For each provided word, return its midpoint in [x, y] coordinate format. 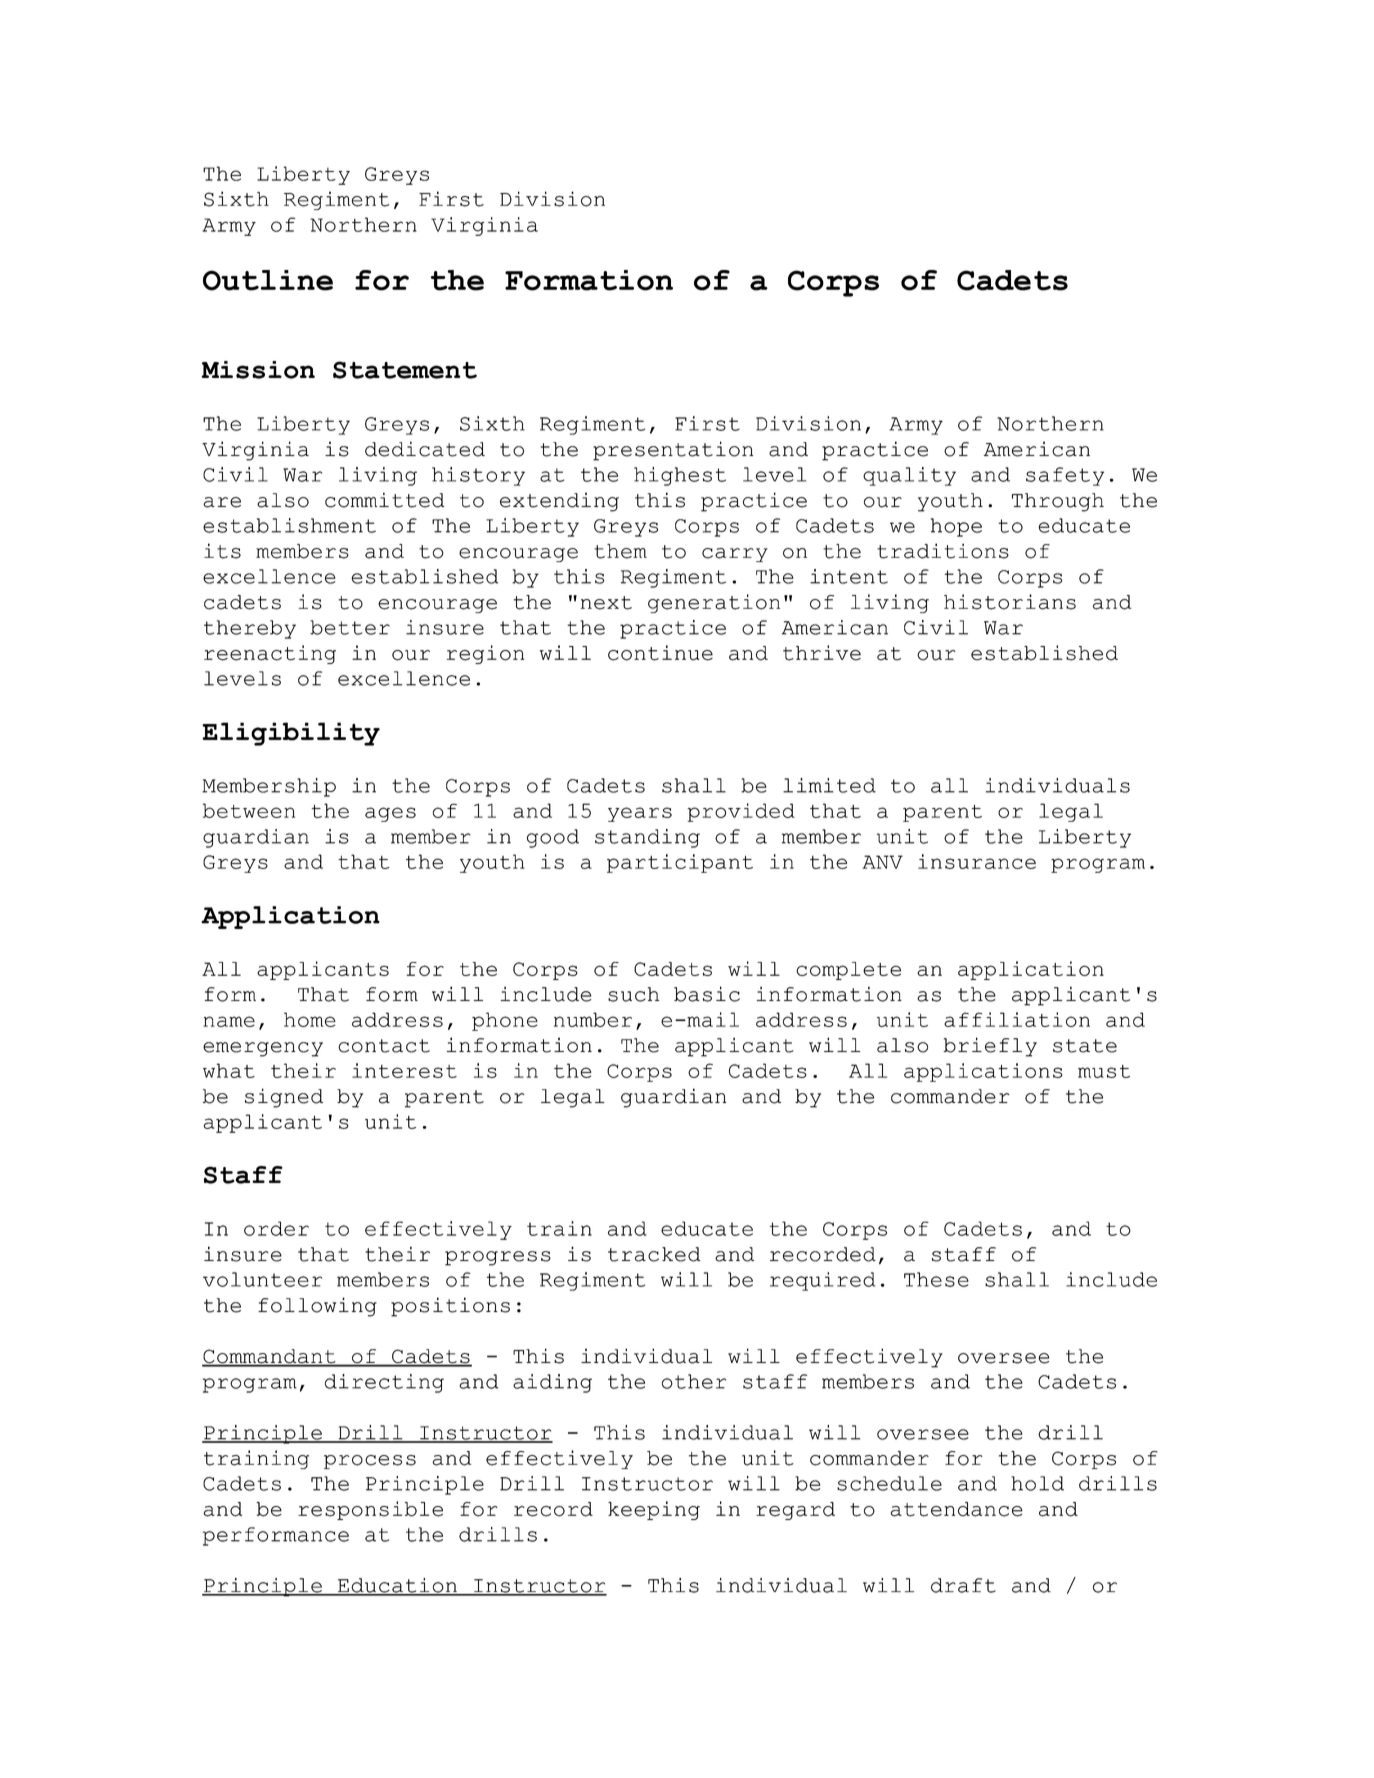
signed [284, 1098]
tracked [654, 1254]
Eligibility [291, 734]
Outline [268, 280]
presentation [673, 451]
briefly [990, 1047]
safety [1065, 476]
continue [660, 653]
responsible [370, 1510]
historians [1010, 602]
